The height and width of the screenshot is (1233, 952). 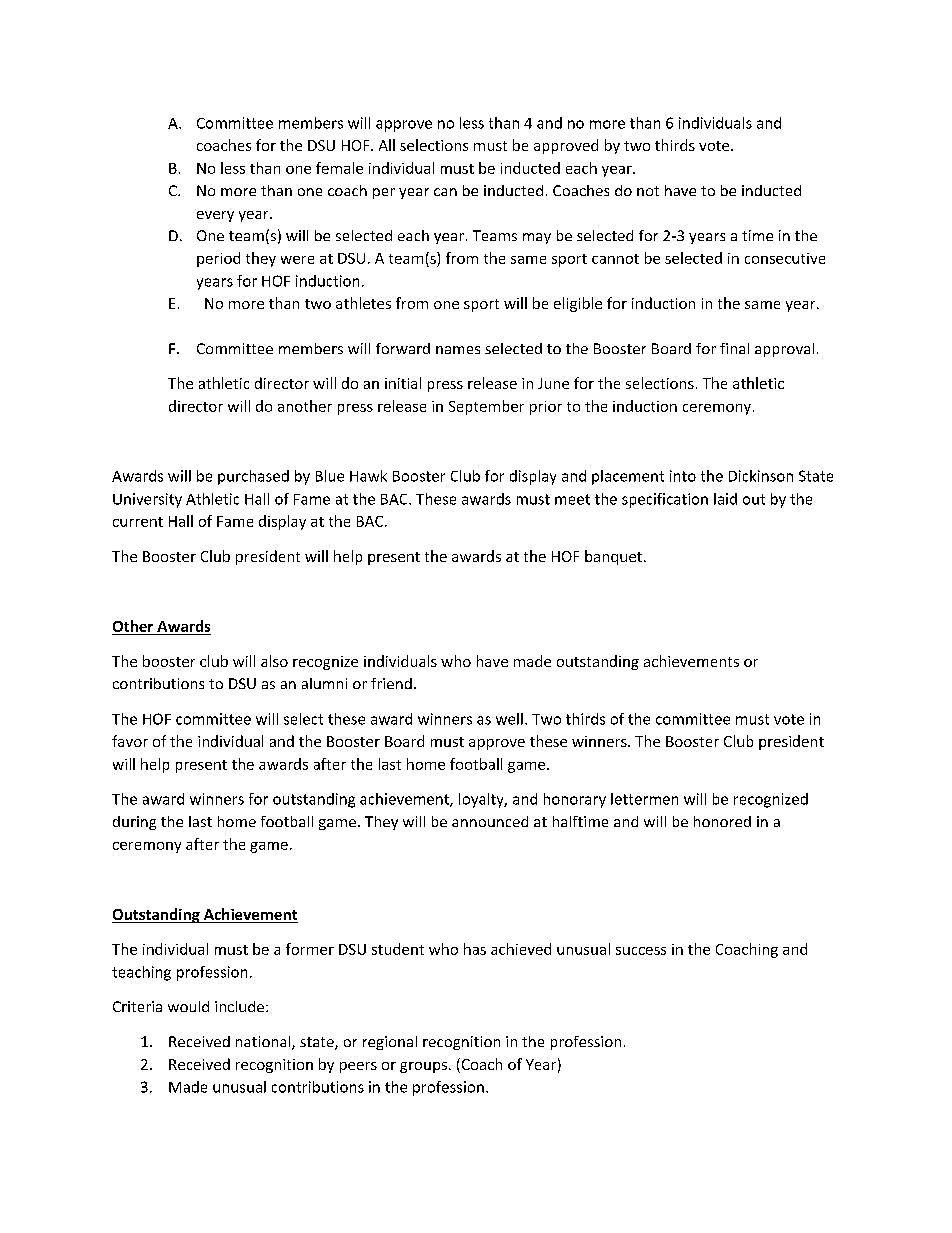 I want to click on every, so click(x=215, y=216).
